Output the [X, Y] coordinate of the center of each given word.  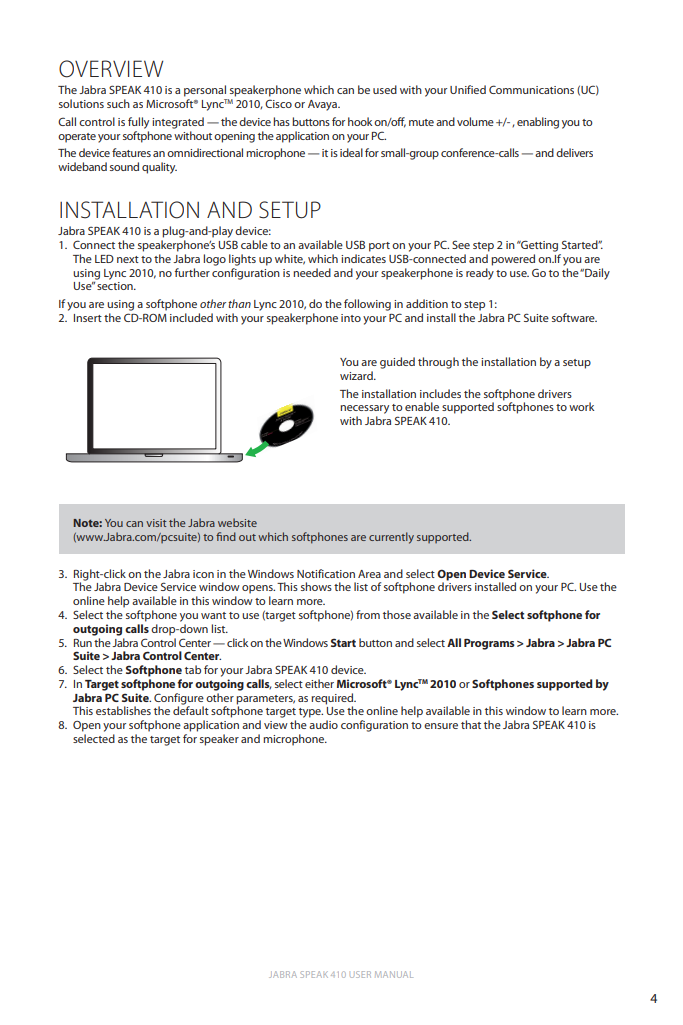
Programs [489, 644]
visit [156, 523]
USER [361, 974]
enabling [538, 123]
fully [138, 123]
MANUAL [394, 974]
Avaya [323, 105]
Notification [326, 573]
